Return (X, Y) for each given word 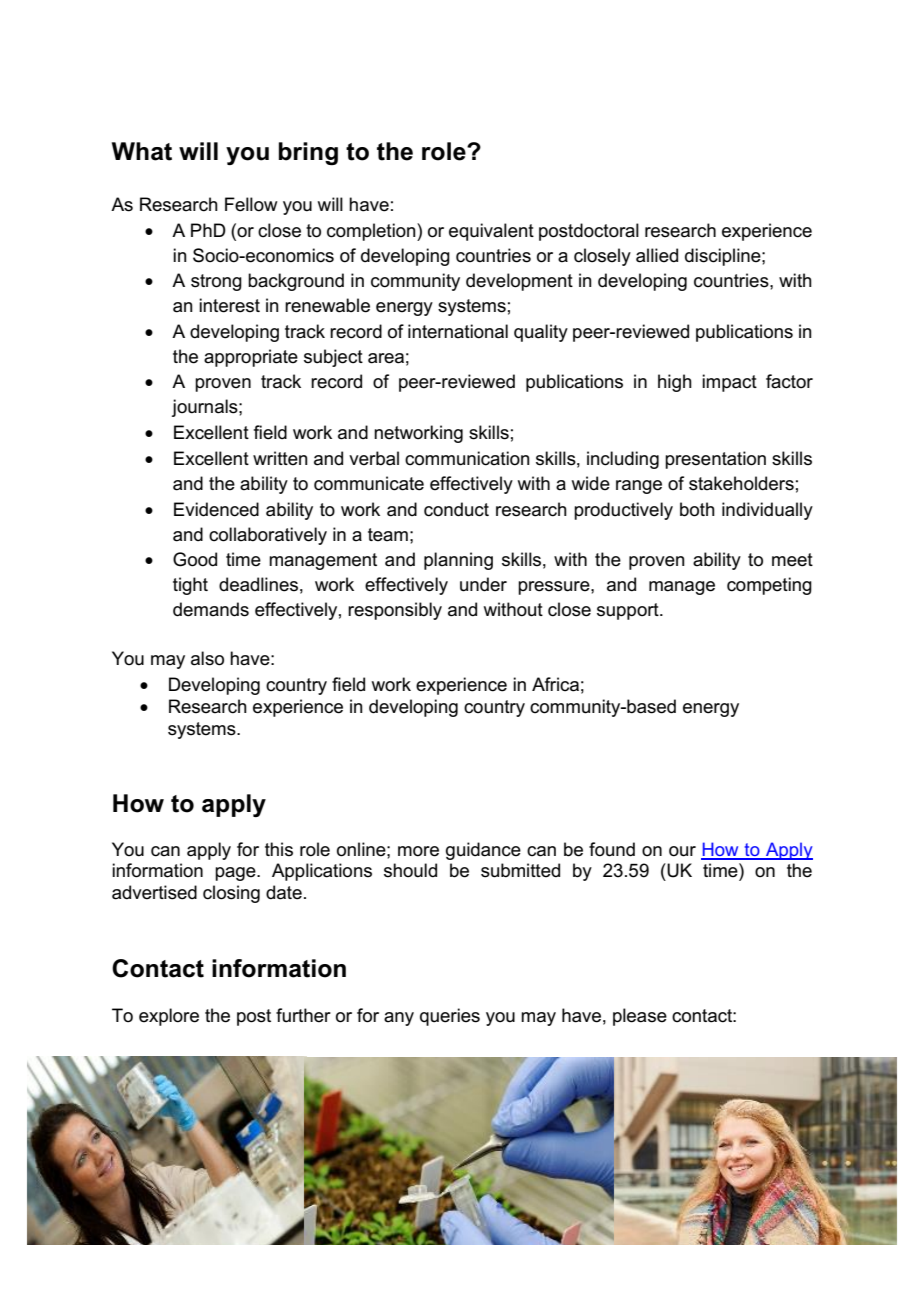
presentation (715, 460)
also (207, 658)
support (629, 611)
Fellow (251, 204)
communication (467, 458)
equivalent (491, 232)
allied (657, 255)
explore (169, 1017)
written (280, 458)
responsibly (395, 611)
